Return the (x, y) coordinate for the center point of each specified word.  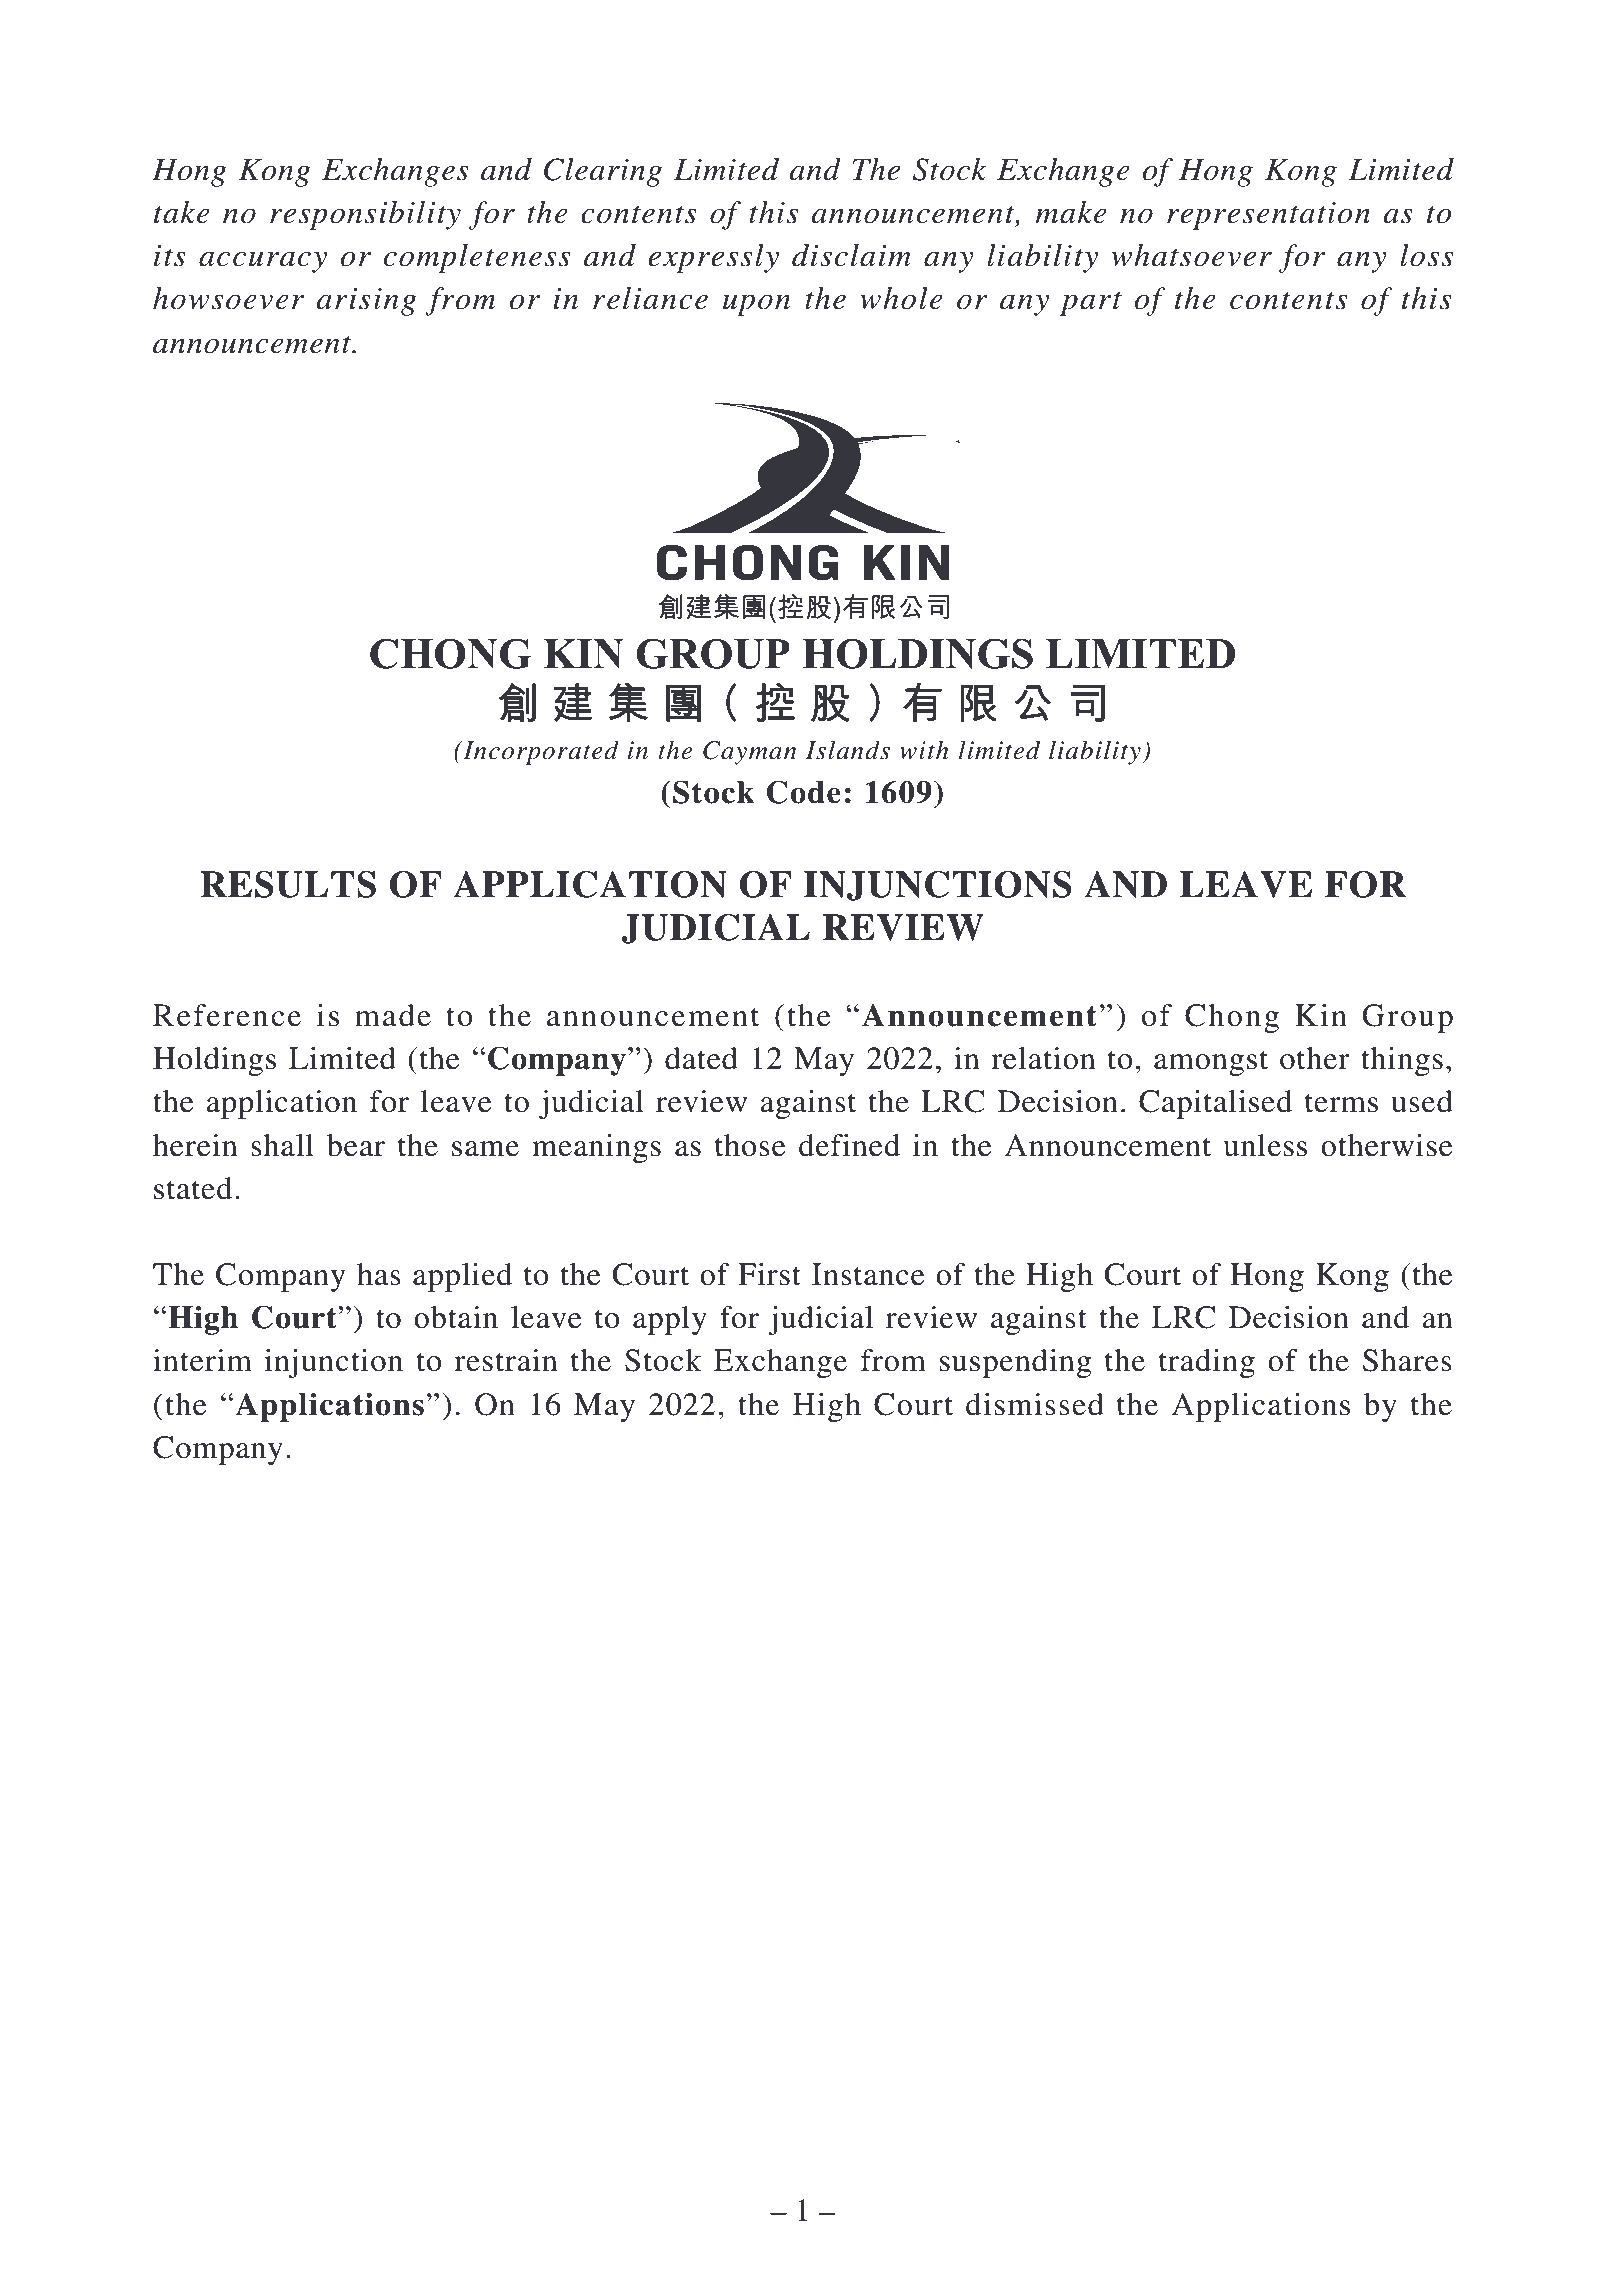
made (393, 1015)
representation (1268, 216)
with (924, 750)
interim (202, 1360)
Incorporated (540, 752)
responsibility (365, 215)
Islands (848, 750)
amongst (1211, 1063)
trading (1207, 1363)
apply (670, 1320)
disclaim (851, 255)
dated (701, 1058)
